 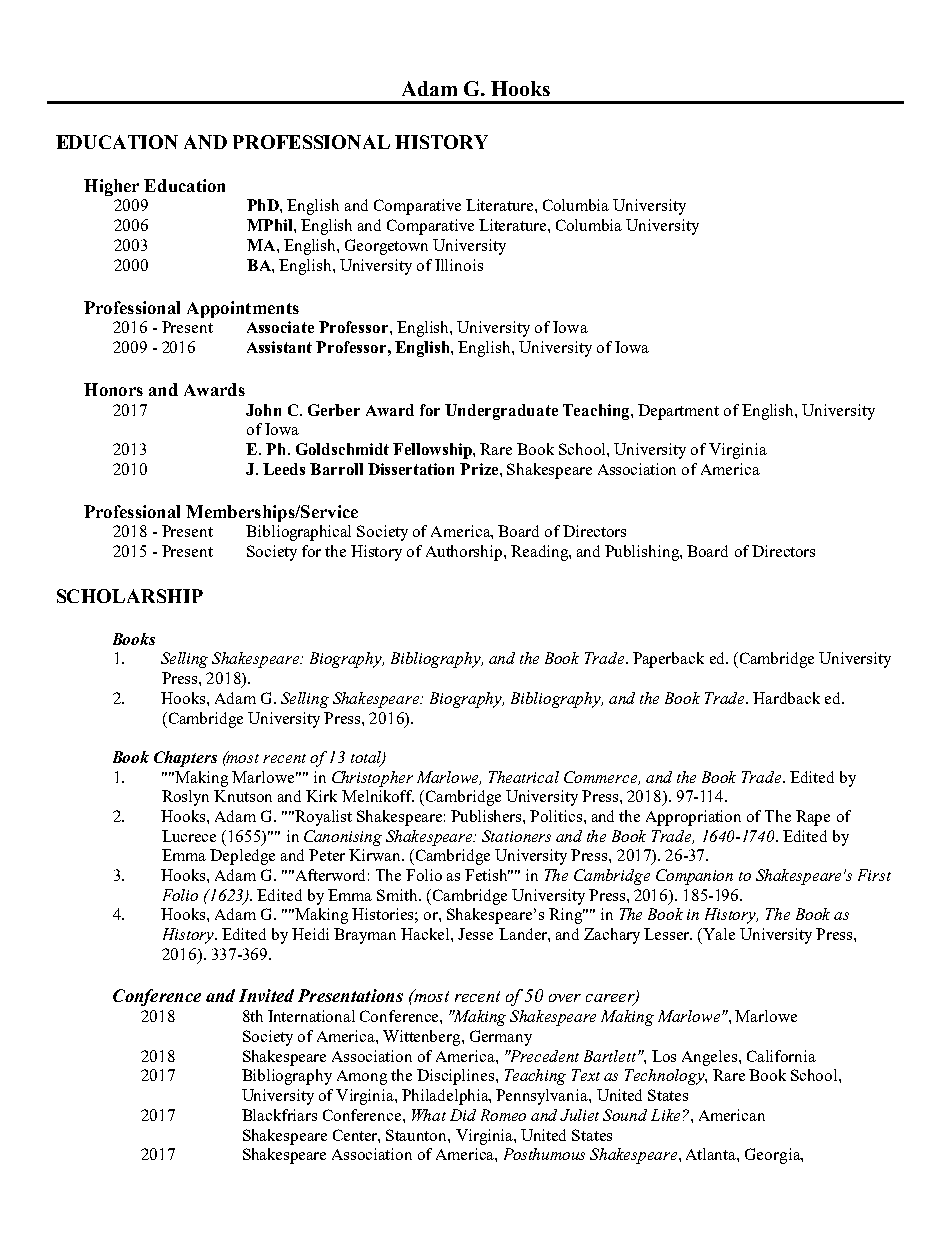 What do you see at coordinates (480, 469) in the screenshot?
I see `Prize` at bounding box center [480, 469].
